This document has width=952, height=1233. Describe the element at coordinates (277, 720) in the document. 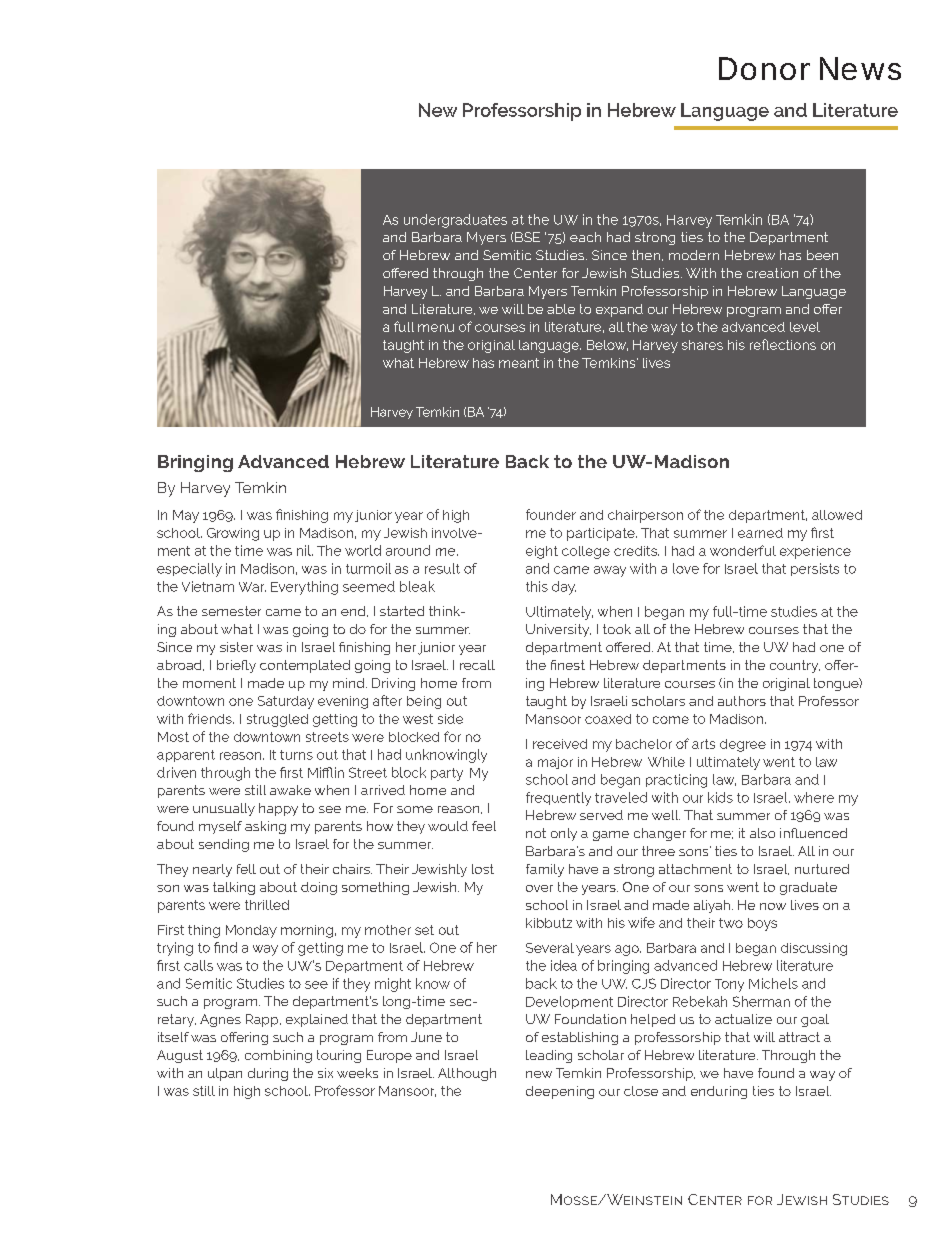

I see `struggled` at that location.
